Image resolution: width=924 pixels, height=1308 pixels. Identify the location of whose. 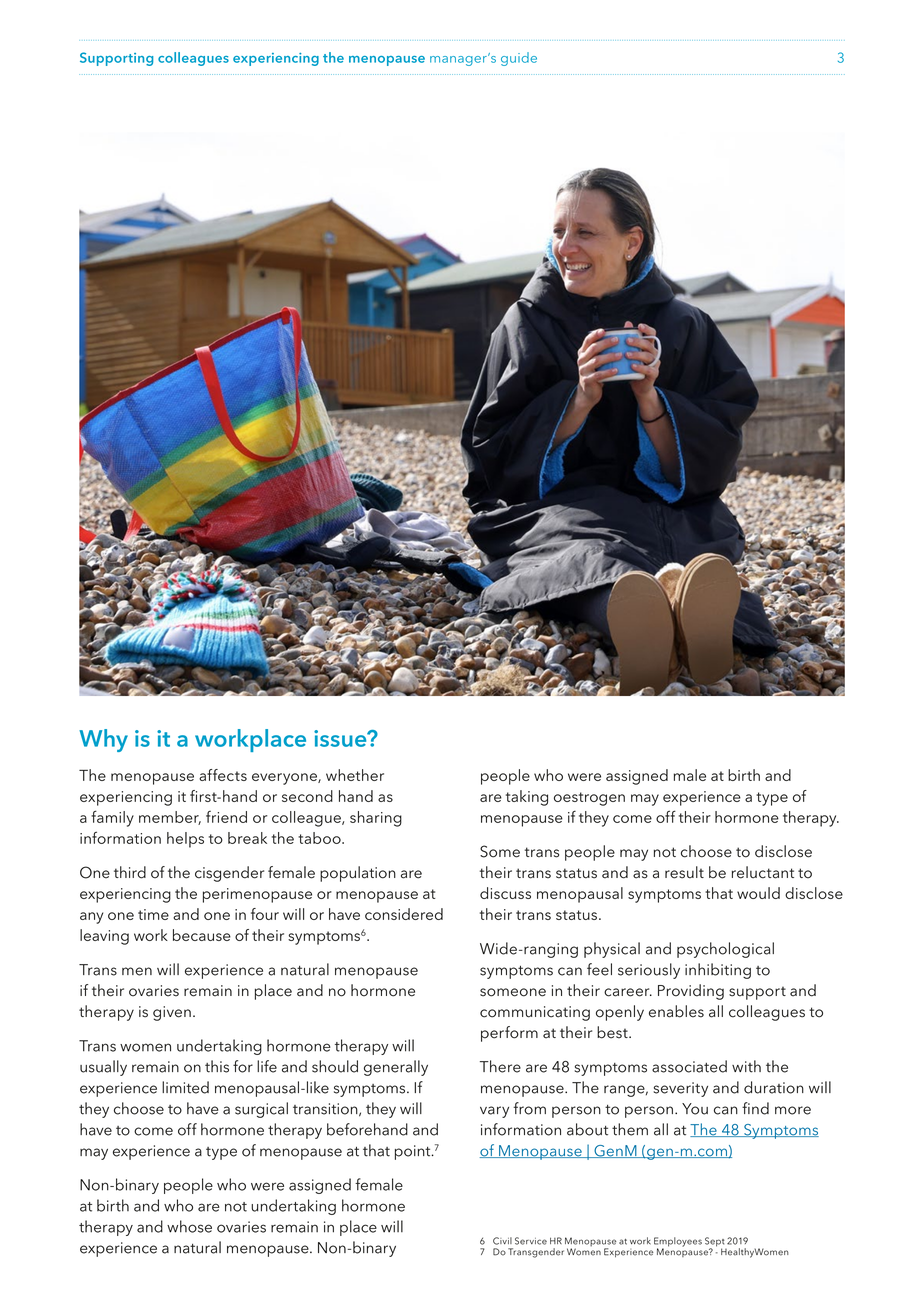
(189, 1226).
